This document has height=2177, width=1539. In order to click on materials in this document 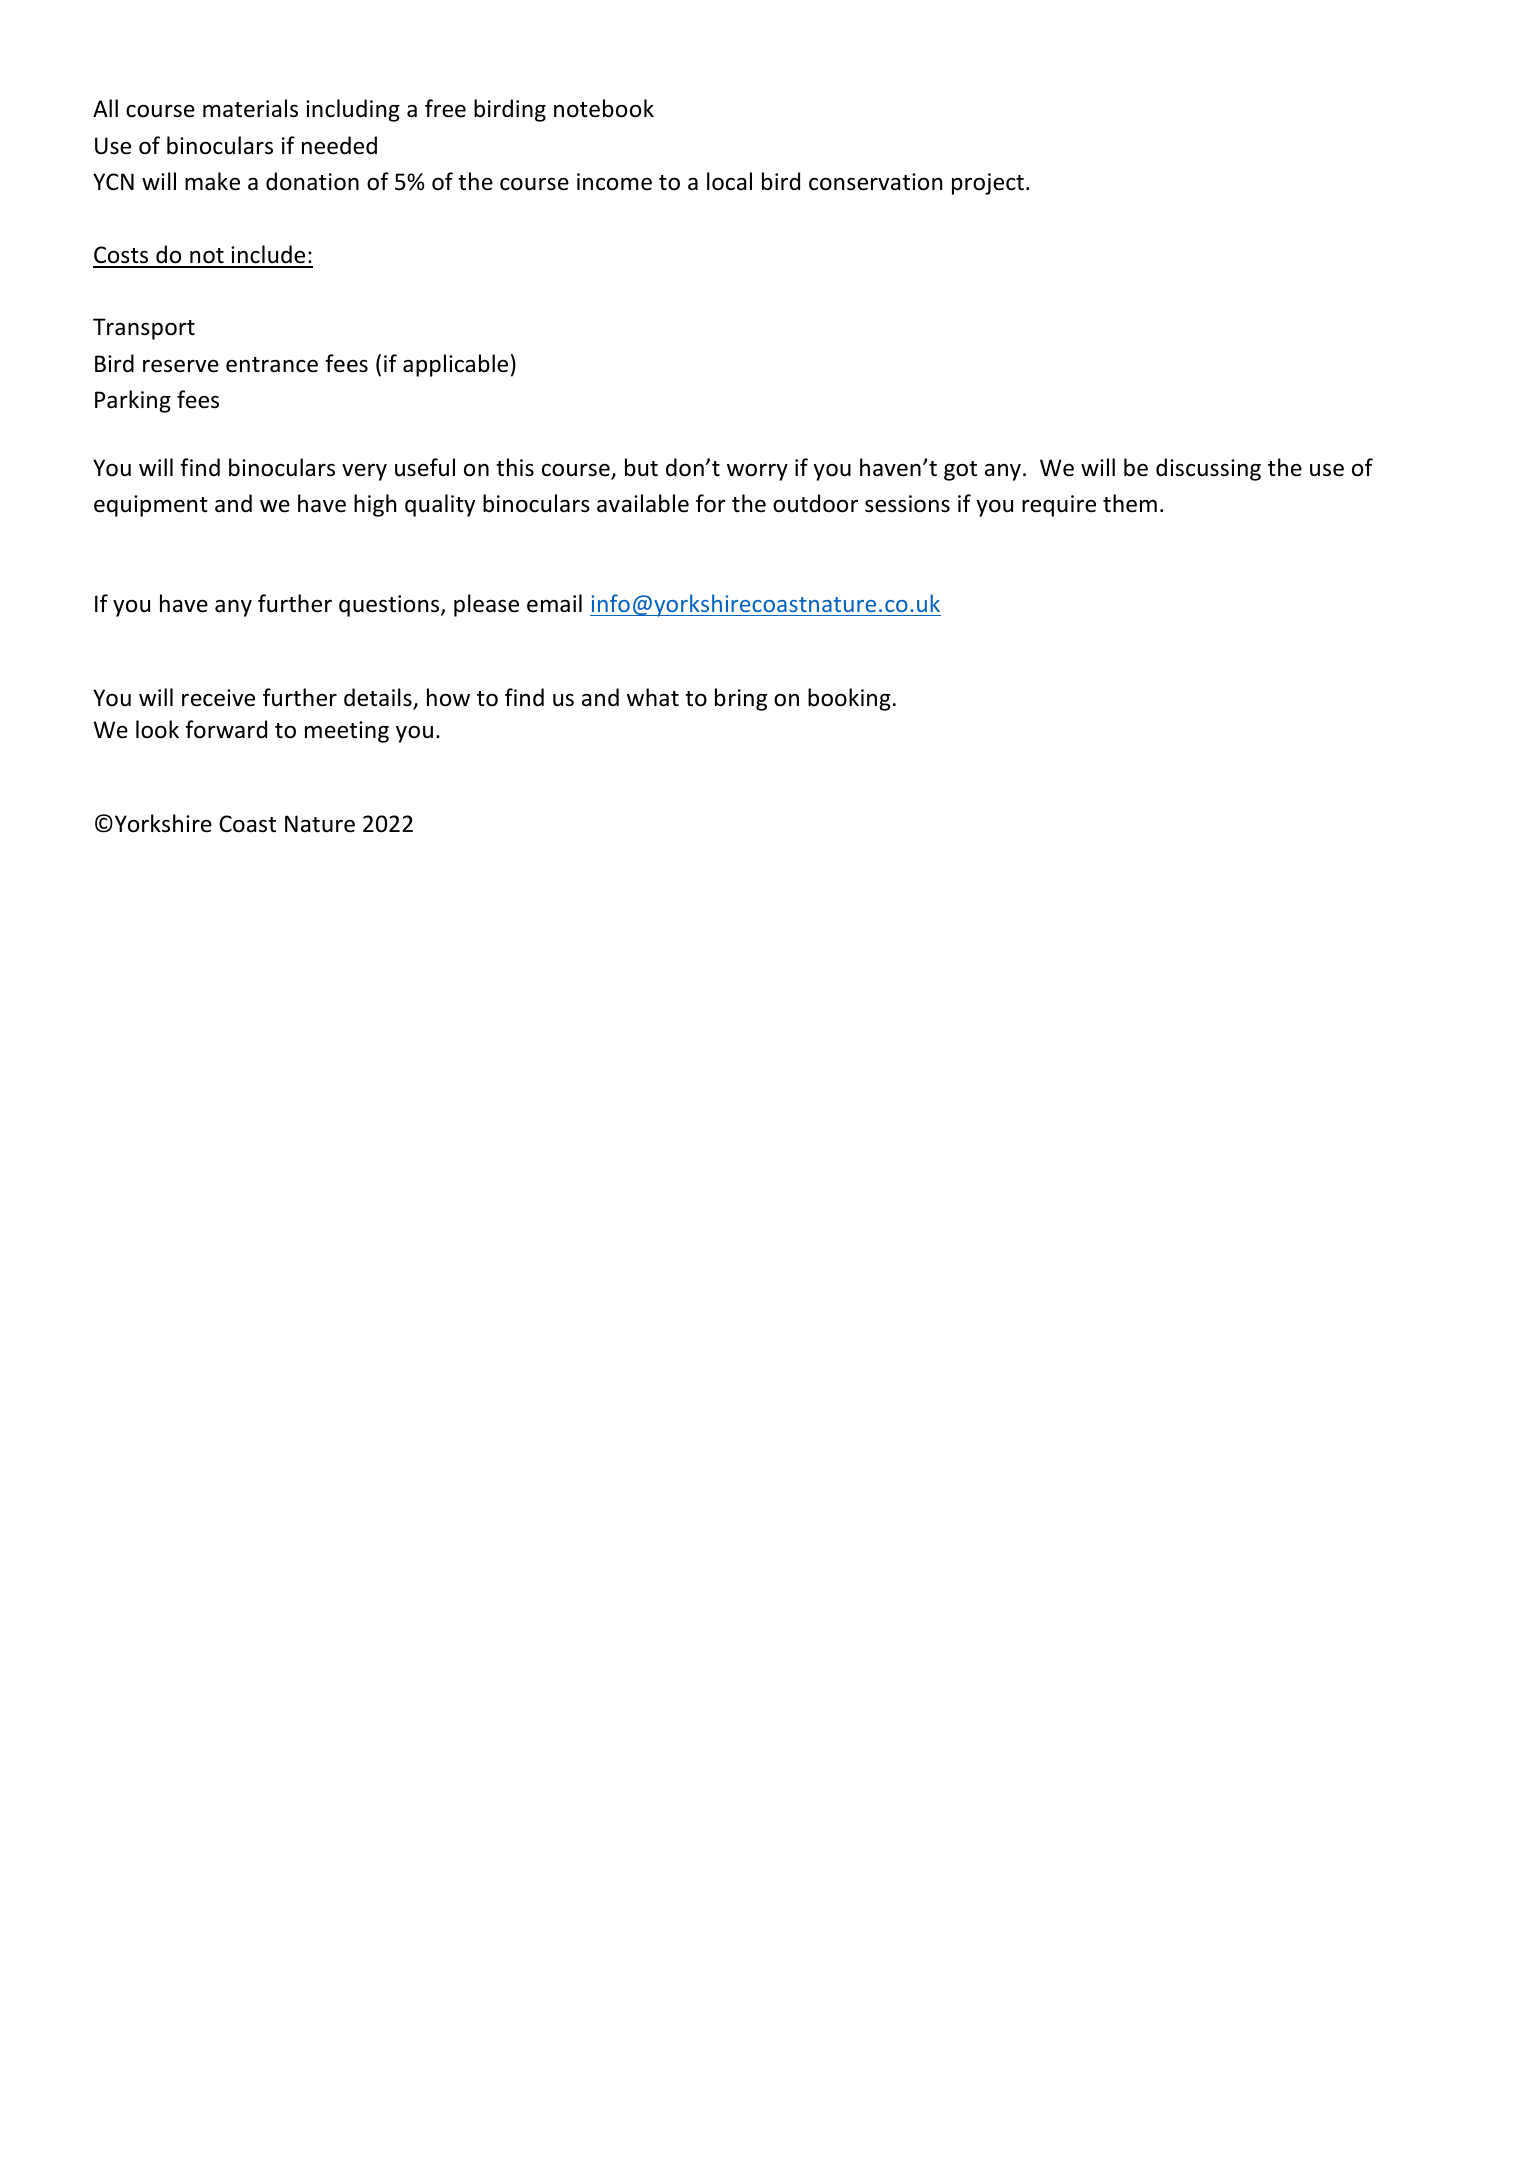, I will do `click(250, 108)`.
